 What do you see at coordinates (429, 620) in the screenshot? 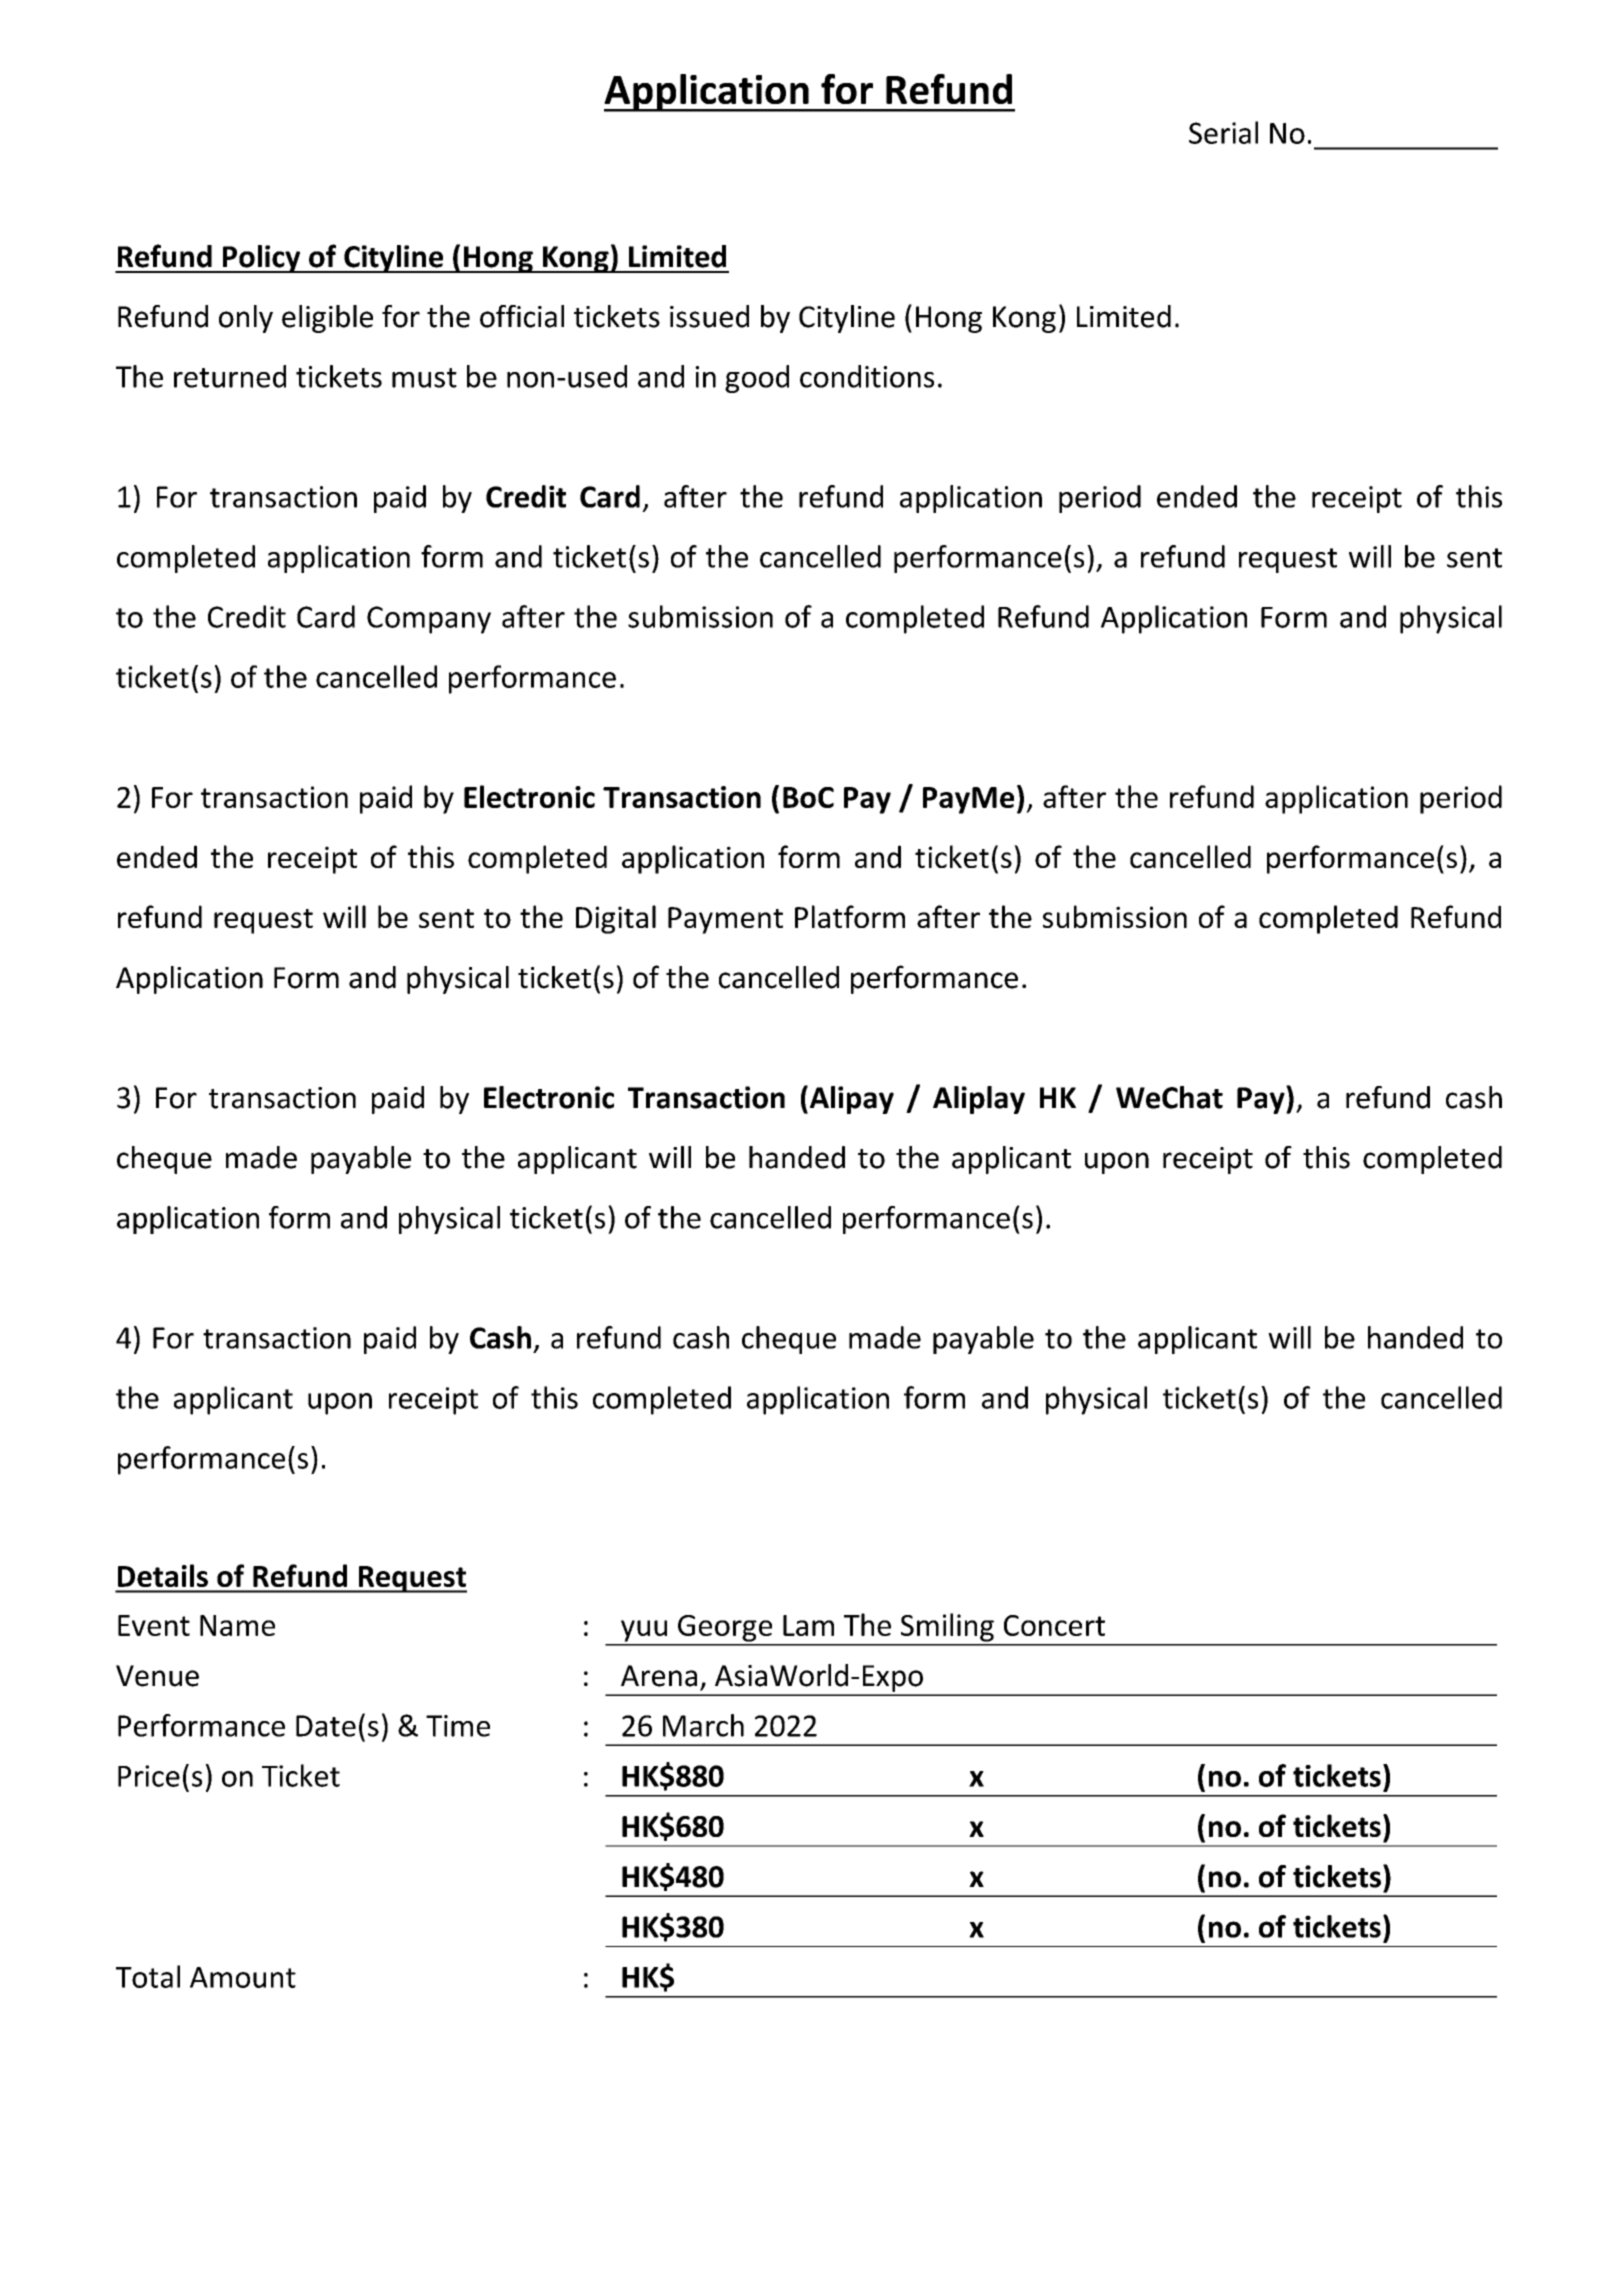
I see `Company` at bounding box center [429, 620].
